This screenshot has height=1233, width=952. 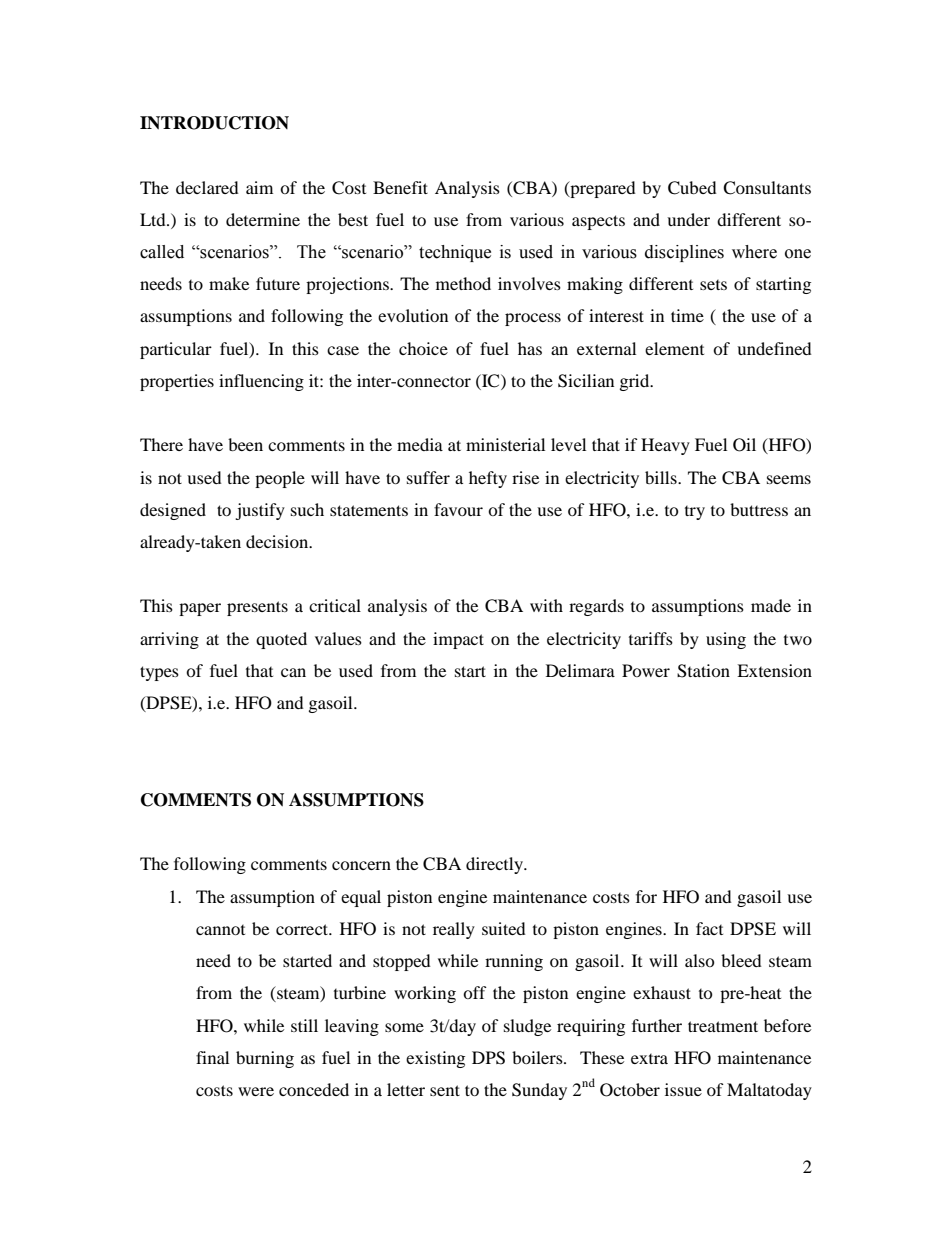 What do you see at coordinates (212, 1057) in the screenshot?
I see `final` at bounding box center [212, 1057].
